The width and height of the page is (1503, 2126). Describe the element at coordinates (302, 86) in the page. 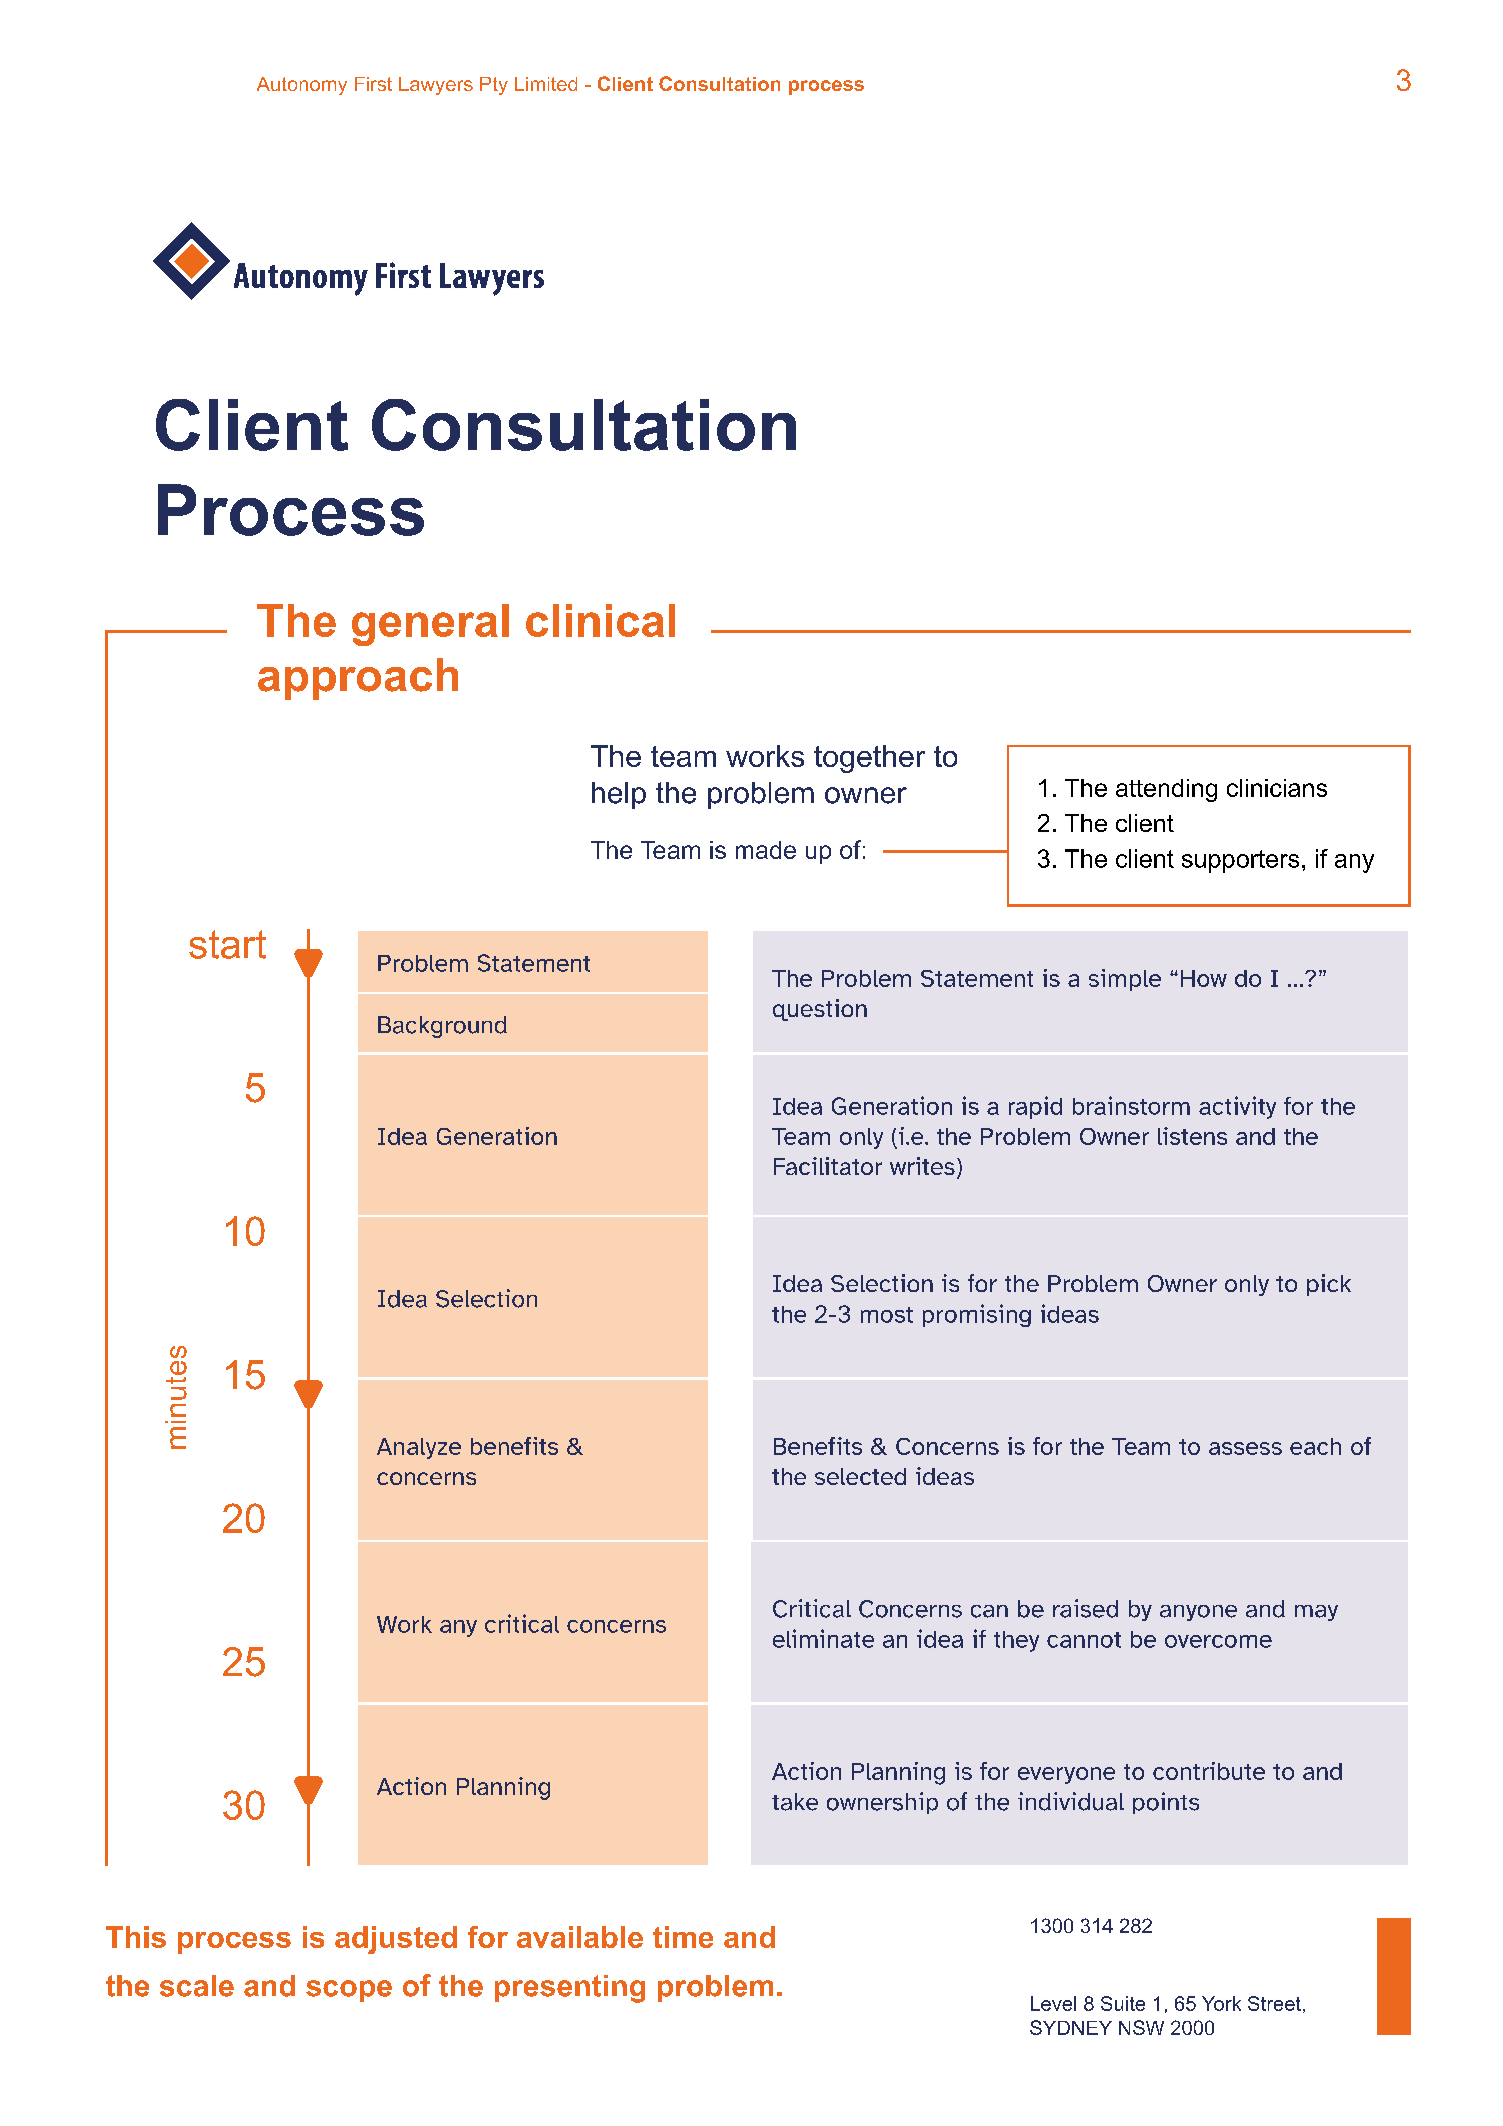

I see `Autonomy` at that location.
